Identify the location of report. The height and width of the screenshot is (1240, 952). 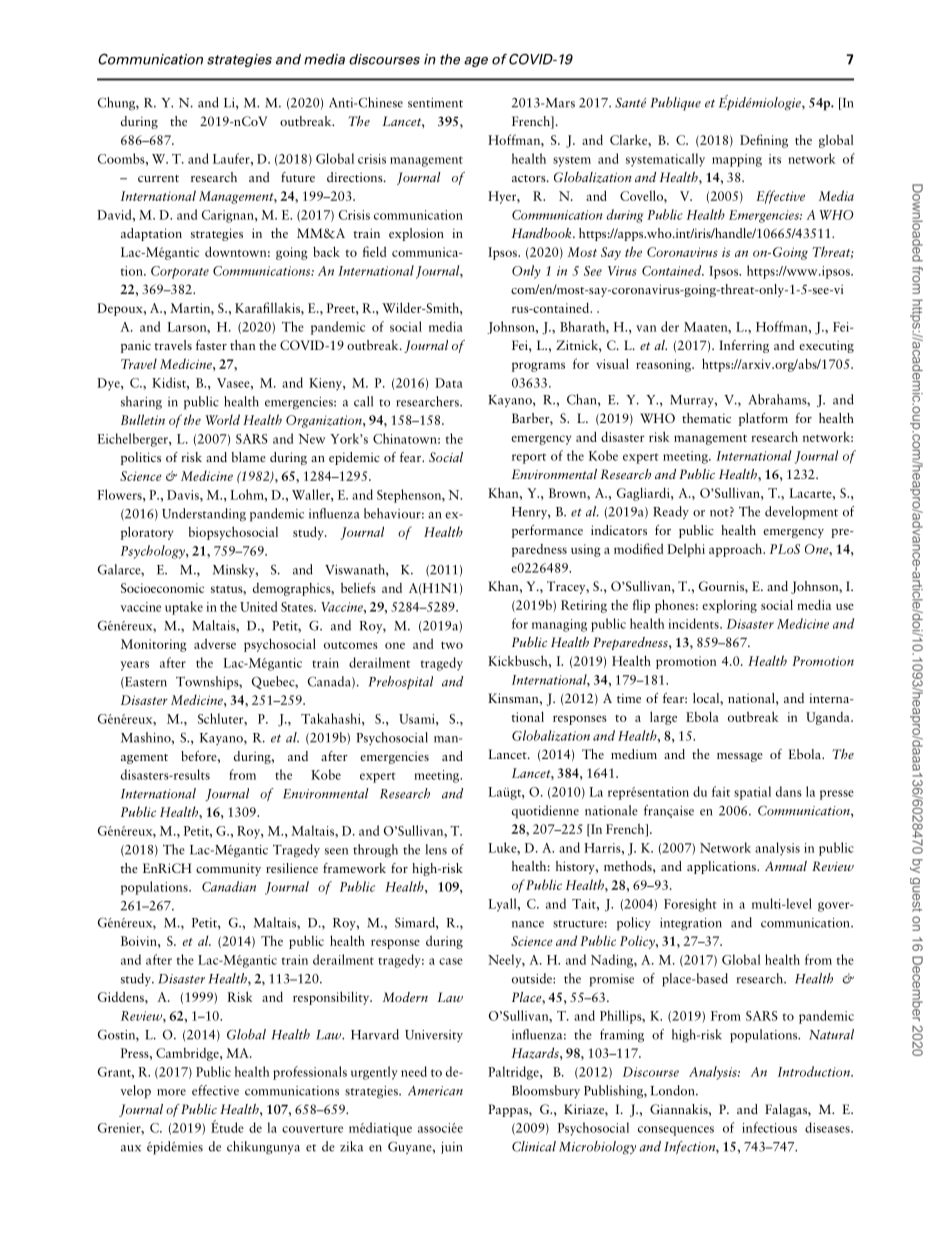
(529, 458).
